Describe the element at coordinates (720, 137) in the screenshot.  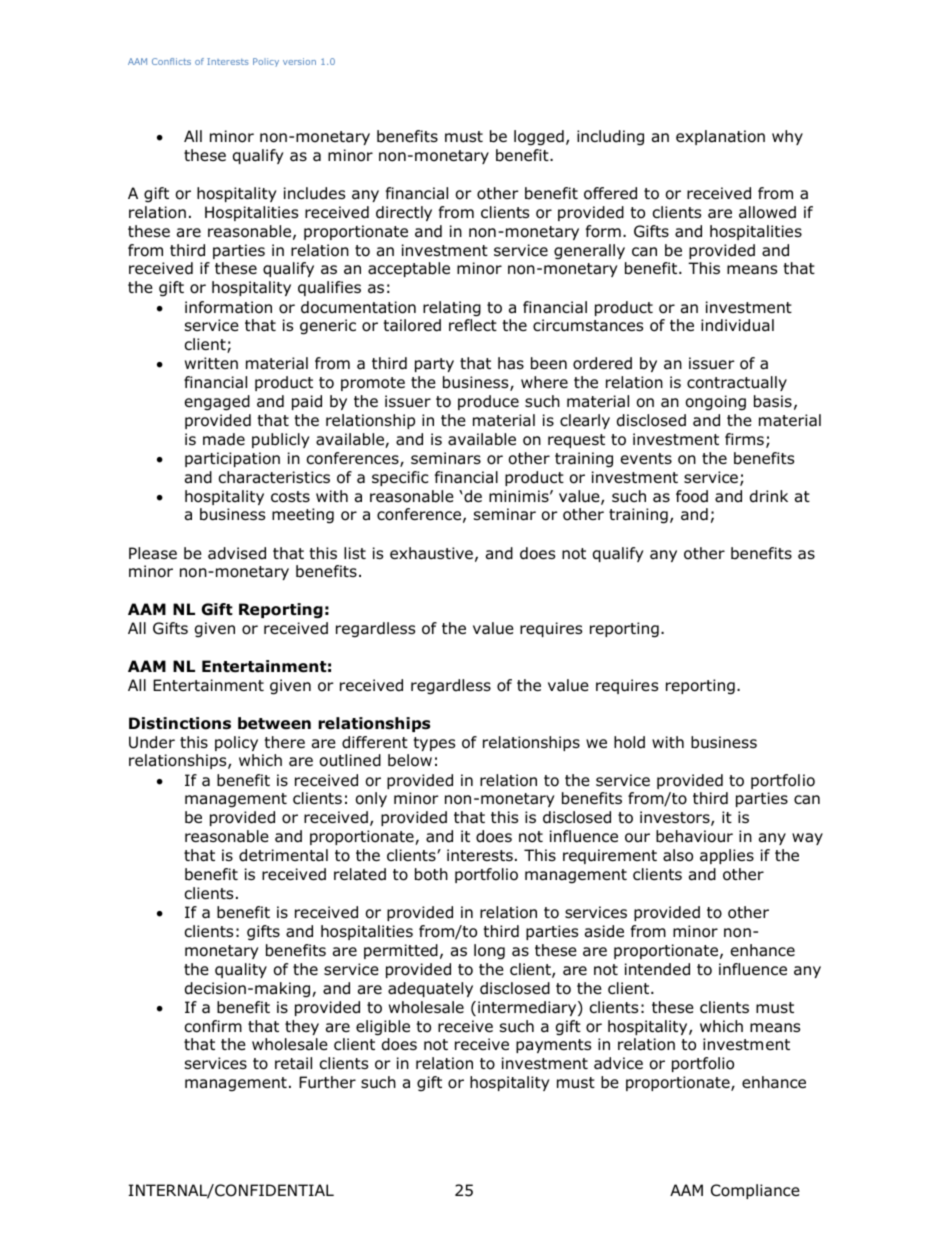
I see `explanation` at that location.
